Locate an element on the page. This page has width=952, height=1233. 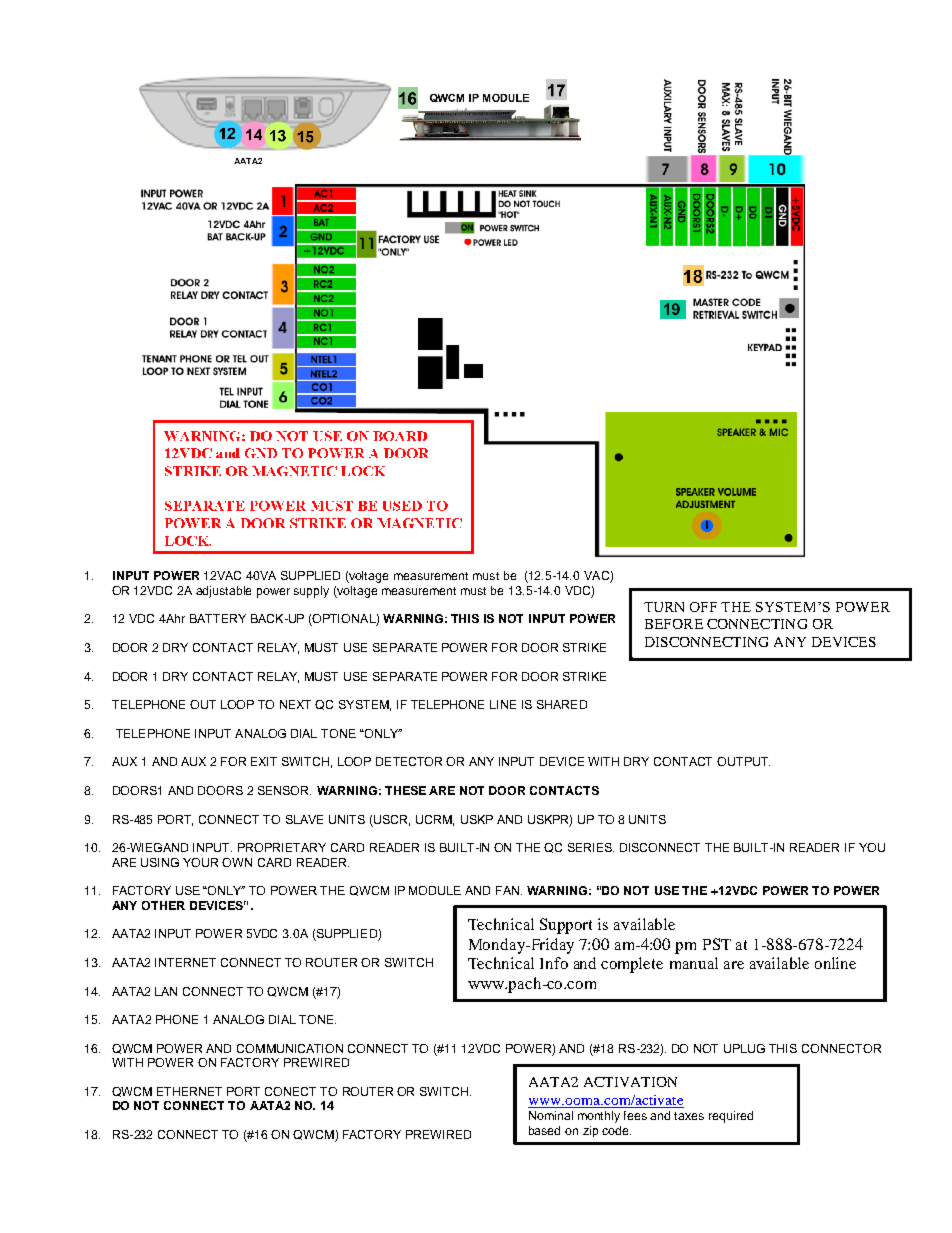
supply is located at coordinates (311, 592).
